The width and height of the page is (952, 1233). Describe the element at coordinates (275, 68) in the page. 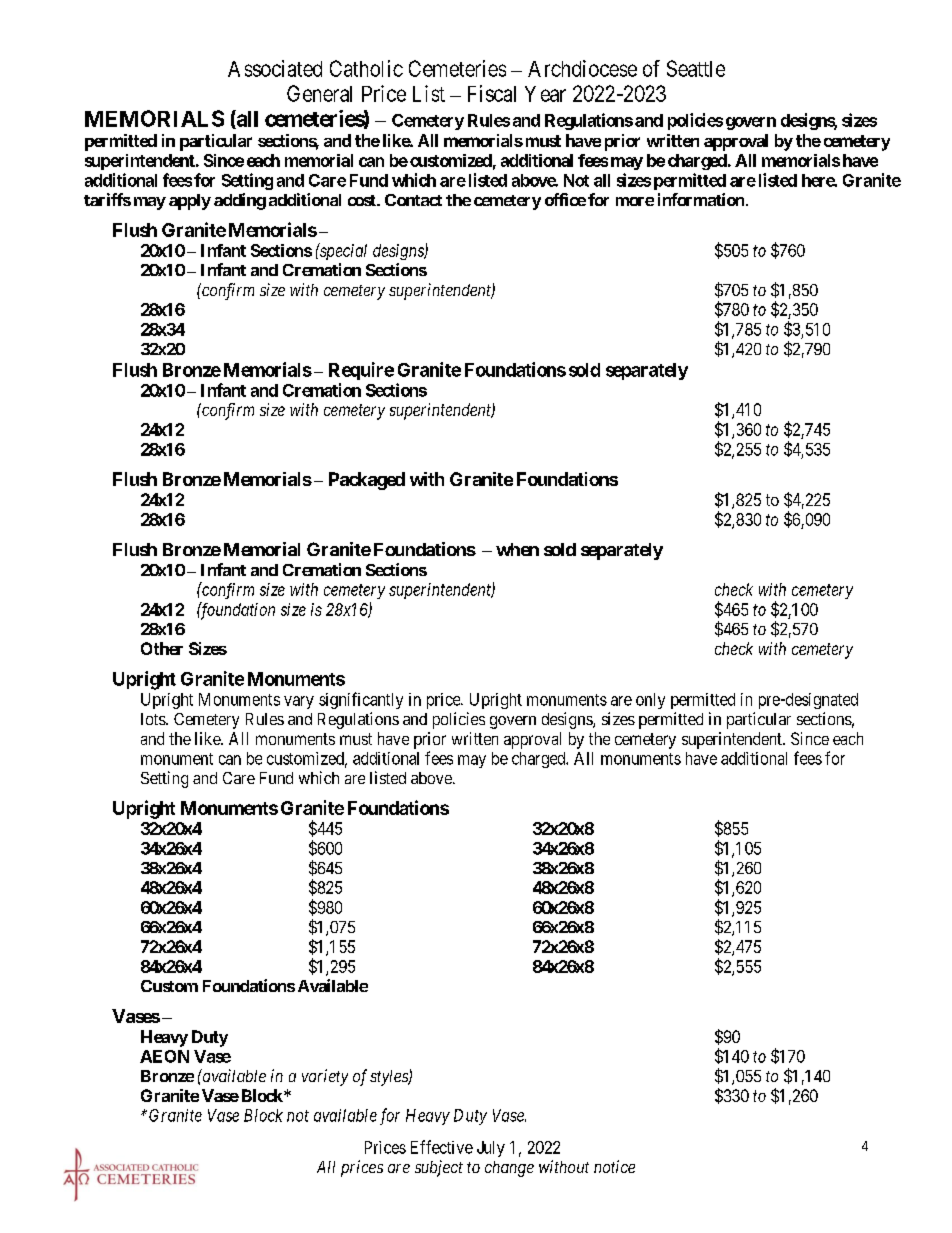

I see `Associated` at that location.
